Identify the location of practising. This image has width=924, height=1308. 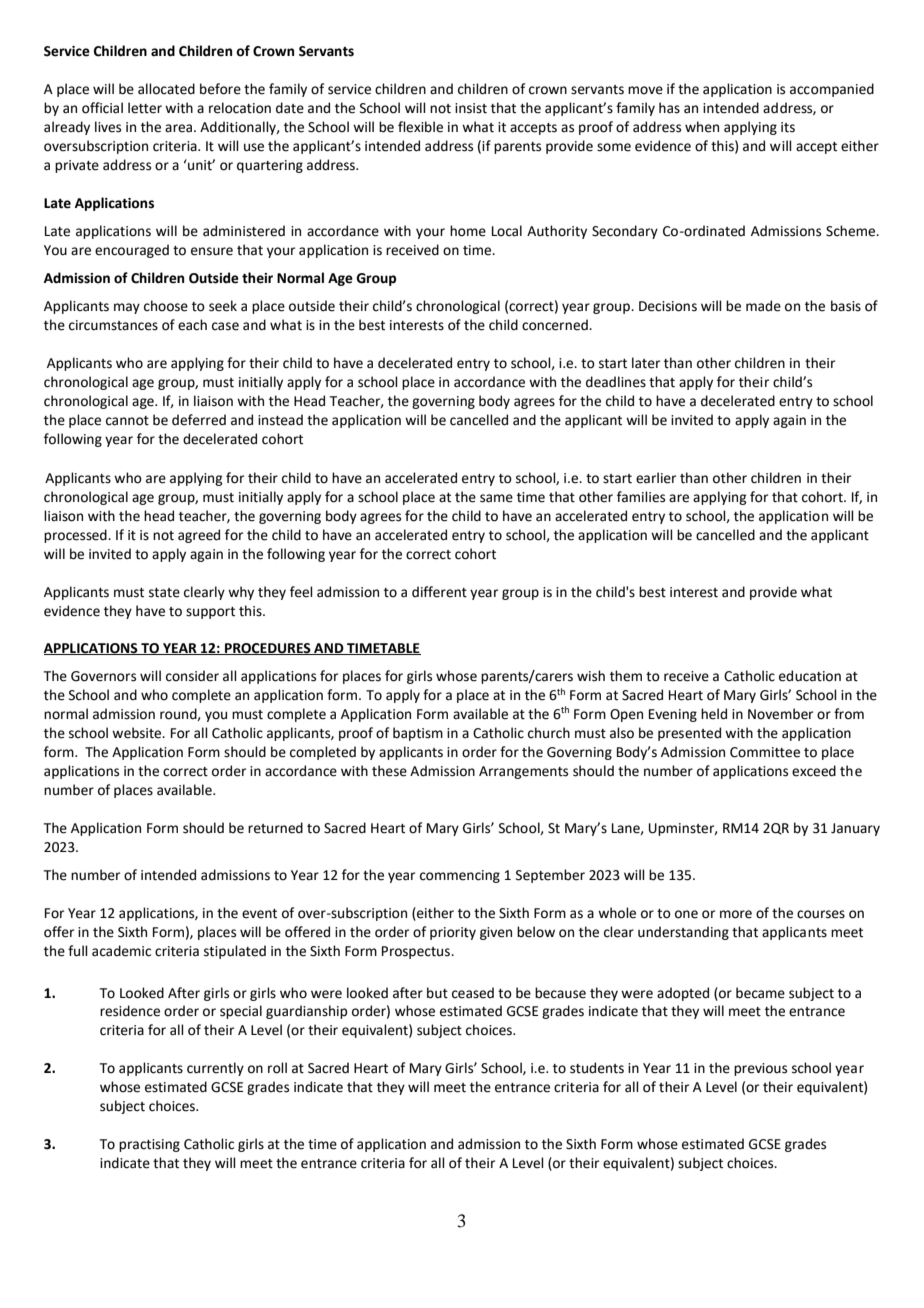
(149, 1145).
